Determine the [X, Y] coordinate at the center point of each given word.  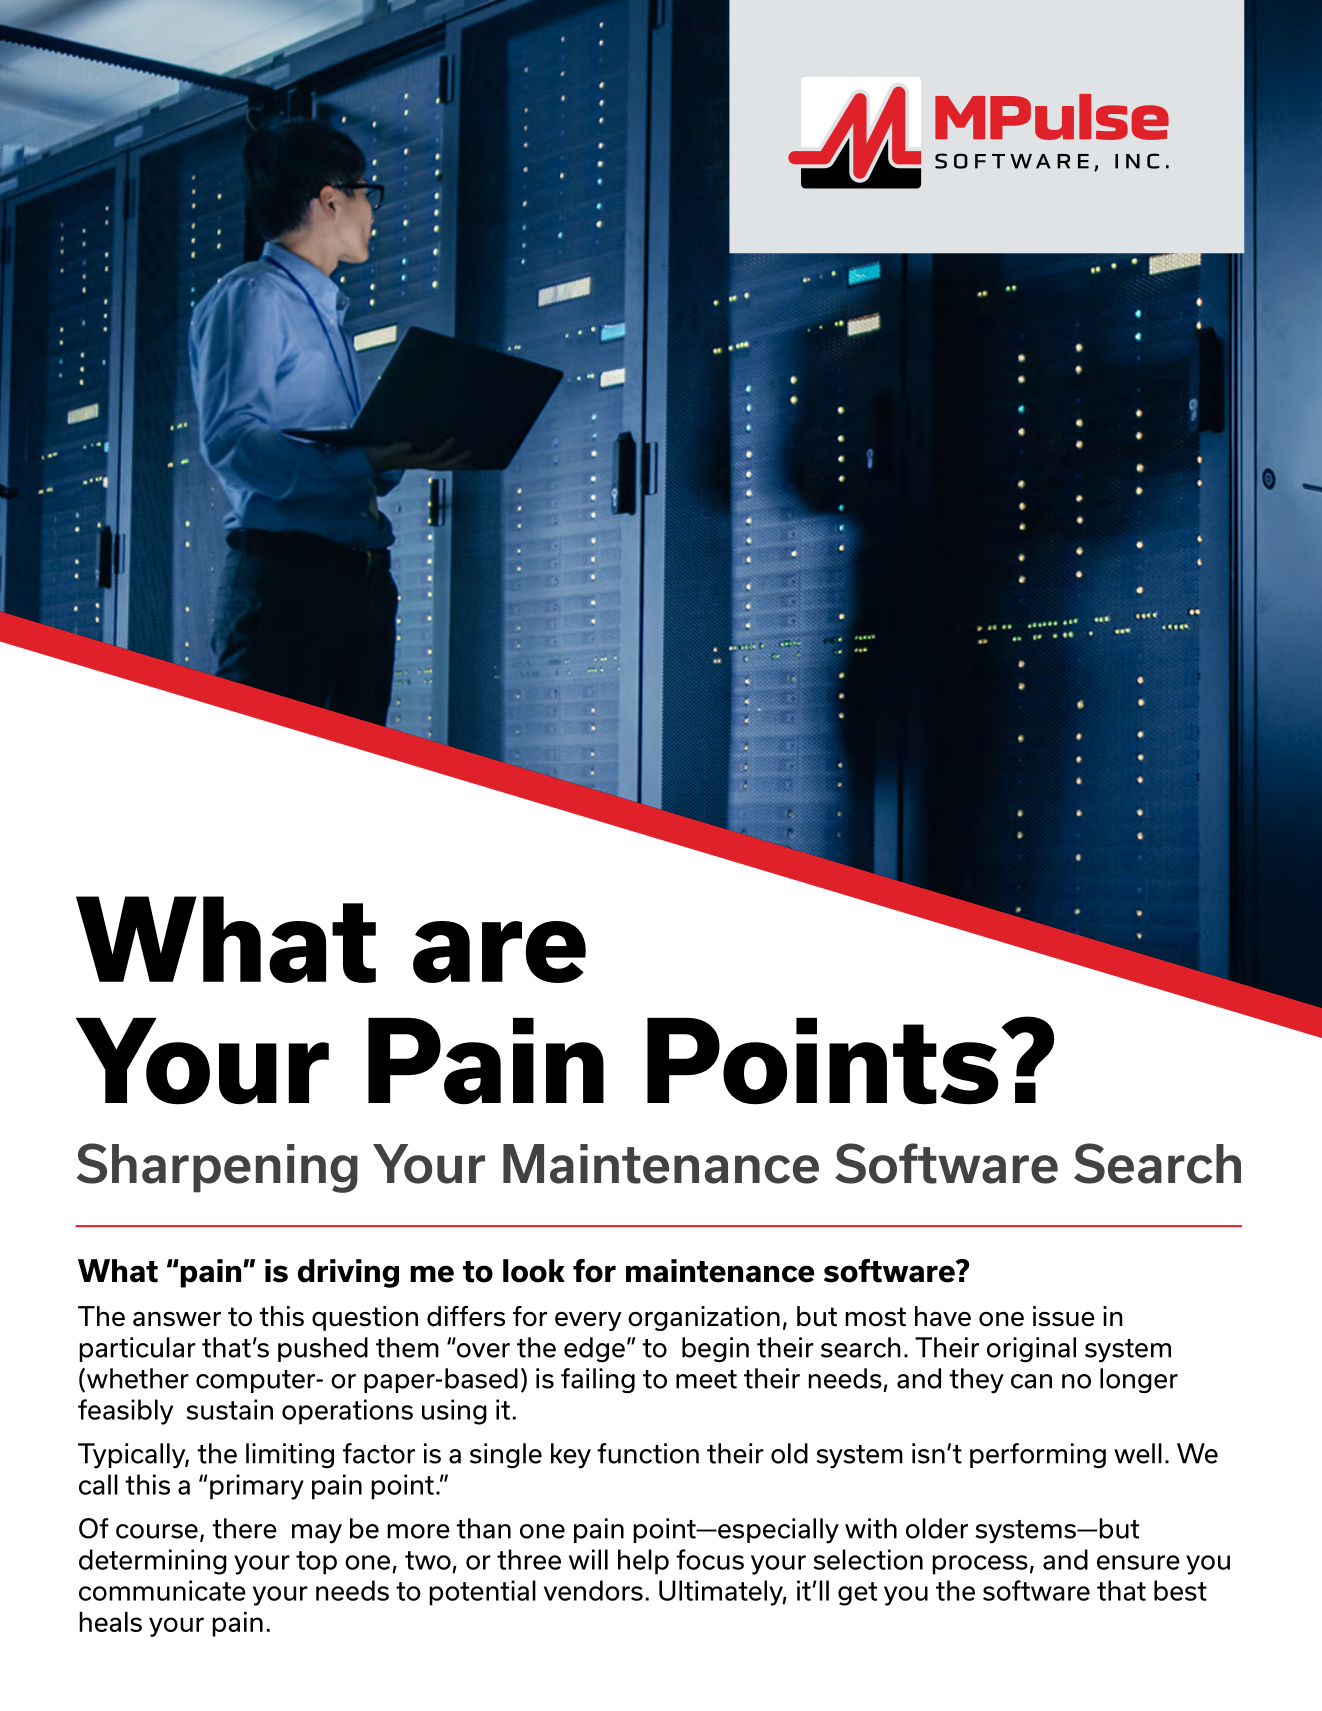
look [534, 1271]
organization [704, 1318]
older [937, 1528]
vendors [593, 1590]
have [943, 1316]
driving [348, 1273]
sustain [229, 1409]
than [483, 1528]
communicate [162, 1590]
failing [598, 1381]
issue [1064, 1316]
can [1031, 1381]
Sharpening [217, 1168]
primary [257, 1487]
